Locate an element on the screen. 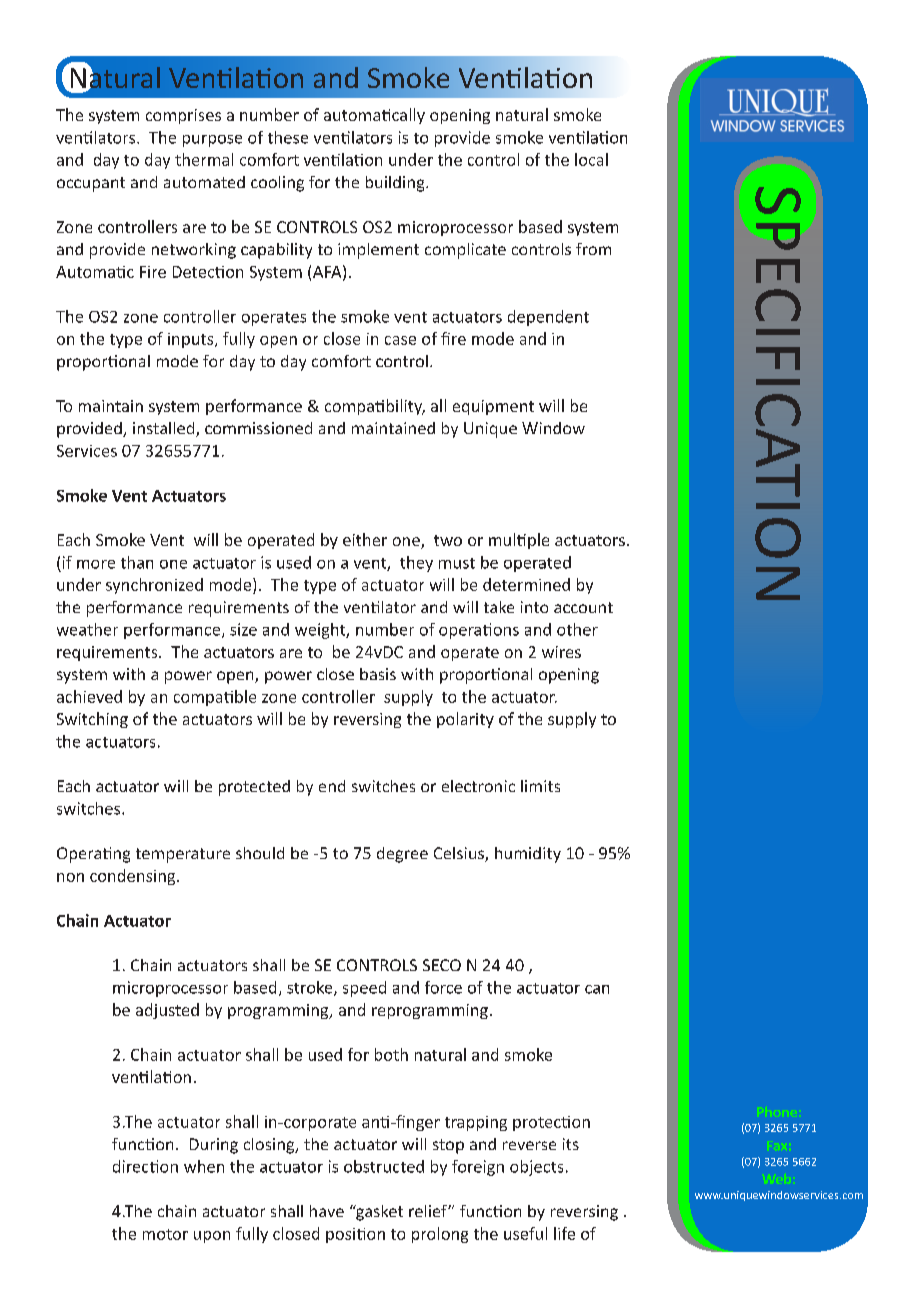  local is located at coordinates (591, 159).
